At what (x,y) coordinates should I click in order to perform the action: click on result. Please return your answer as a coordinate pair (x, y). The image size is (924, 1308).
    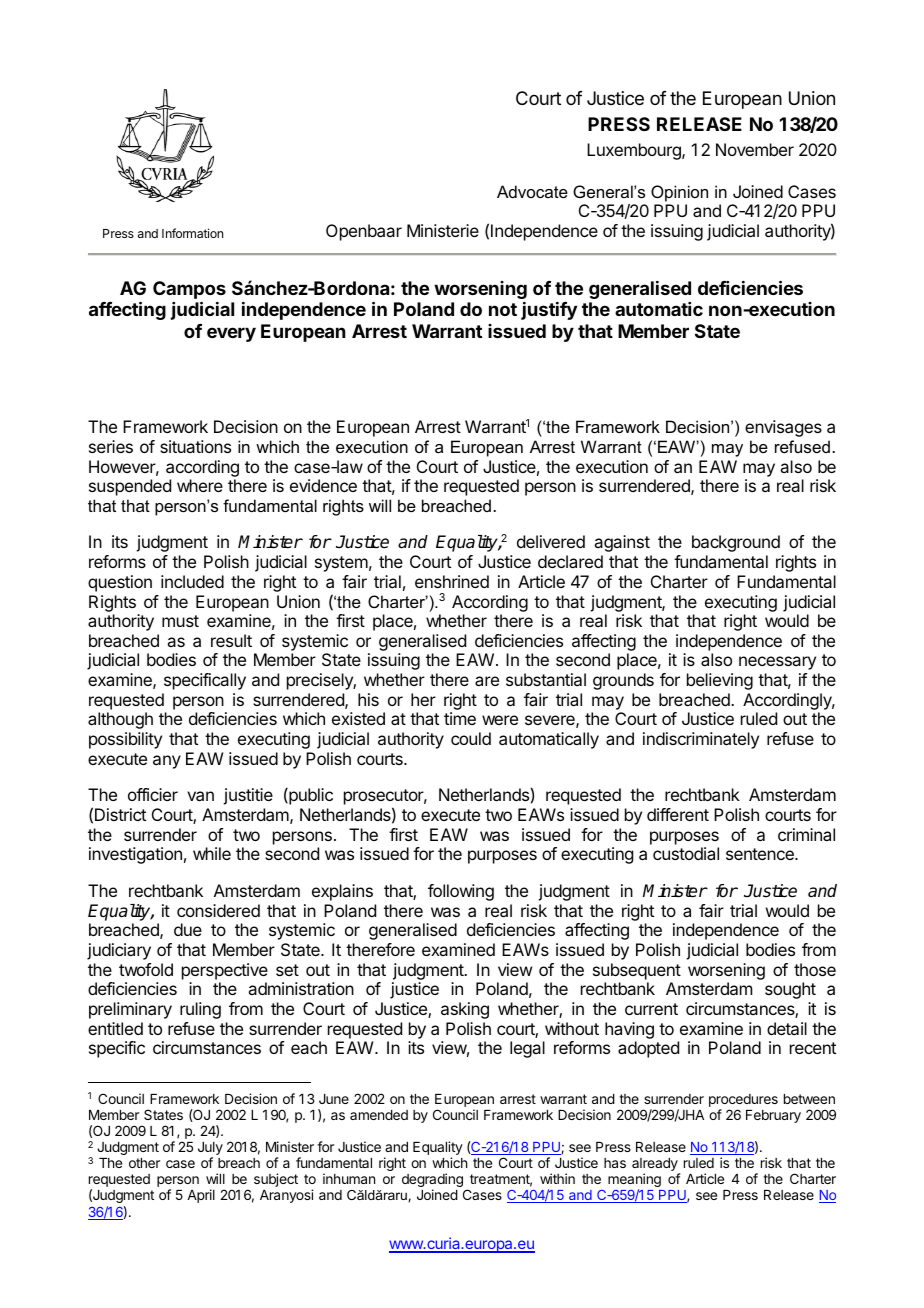
    Looking at the image, I should click on (231, 640).
